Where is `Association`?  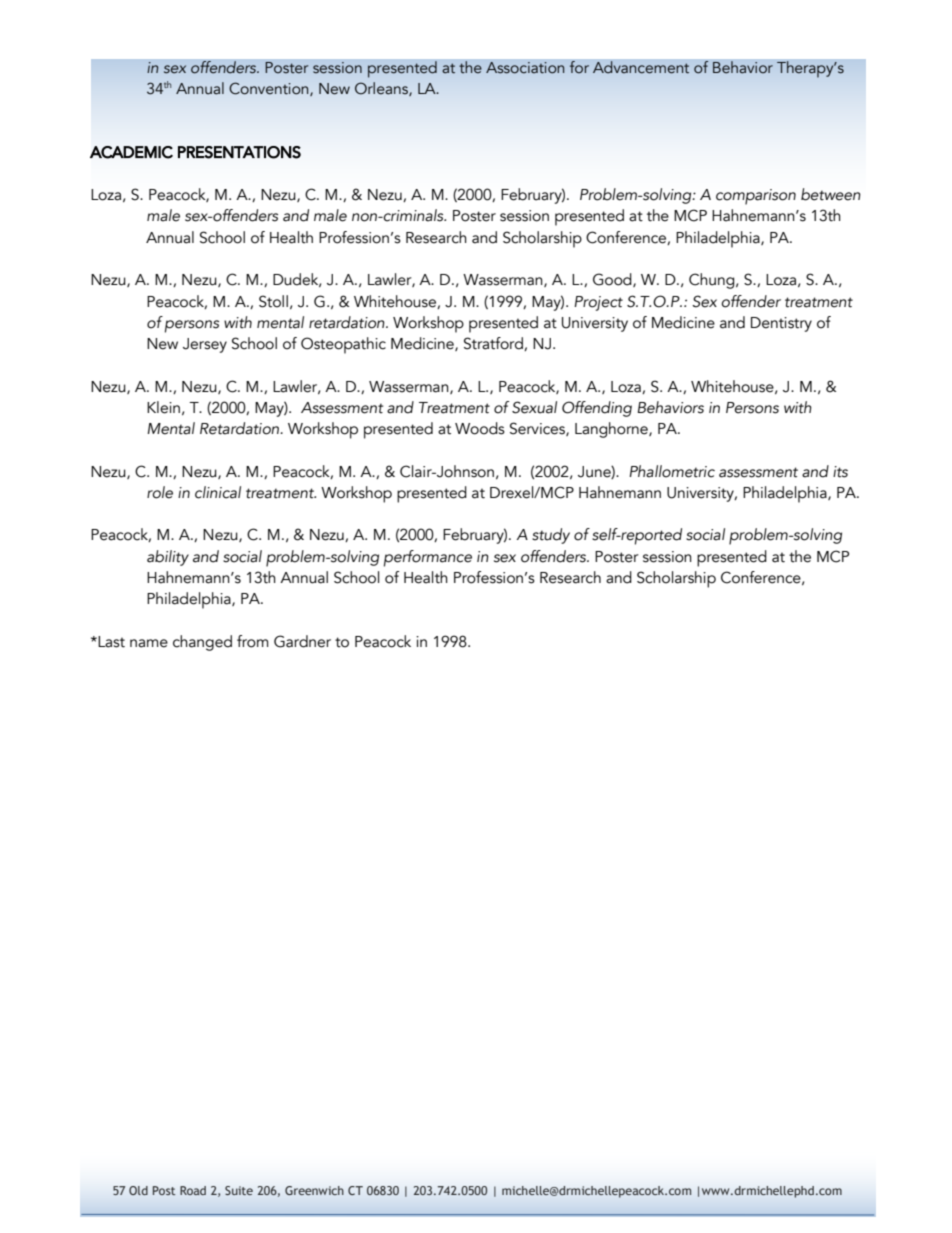 Association is located at coordinates (525, 68).
